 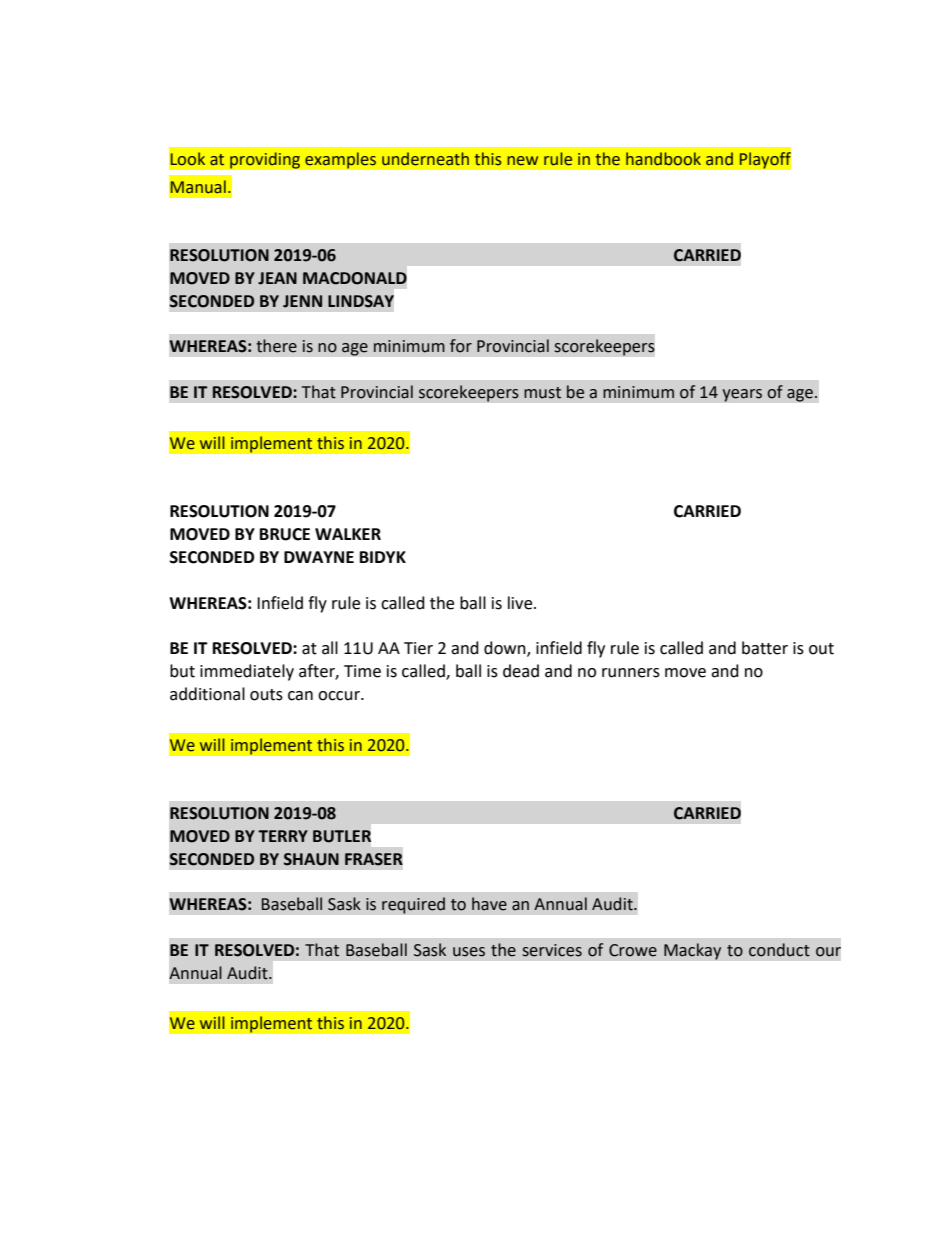 What do you see at coordinates (663, 159) in the screenshot?
I see `handbook` at bounding box center [663, 159].
